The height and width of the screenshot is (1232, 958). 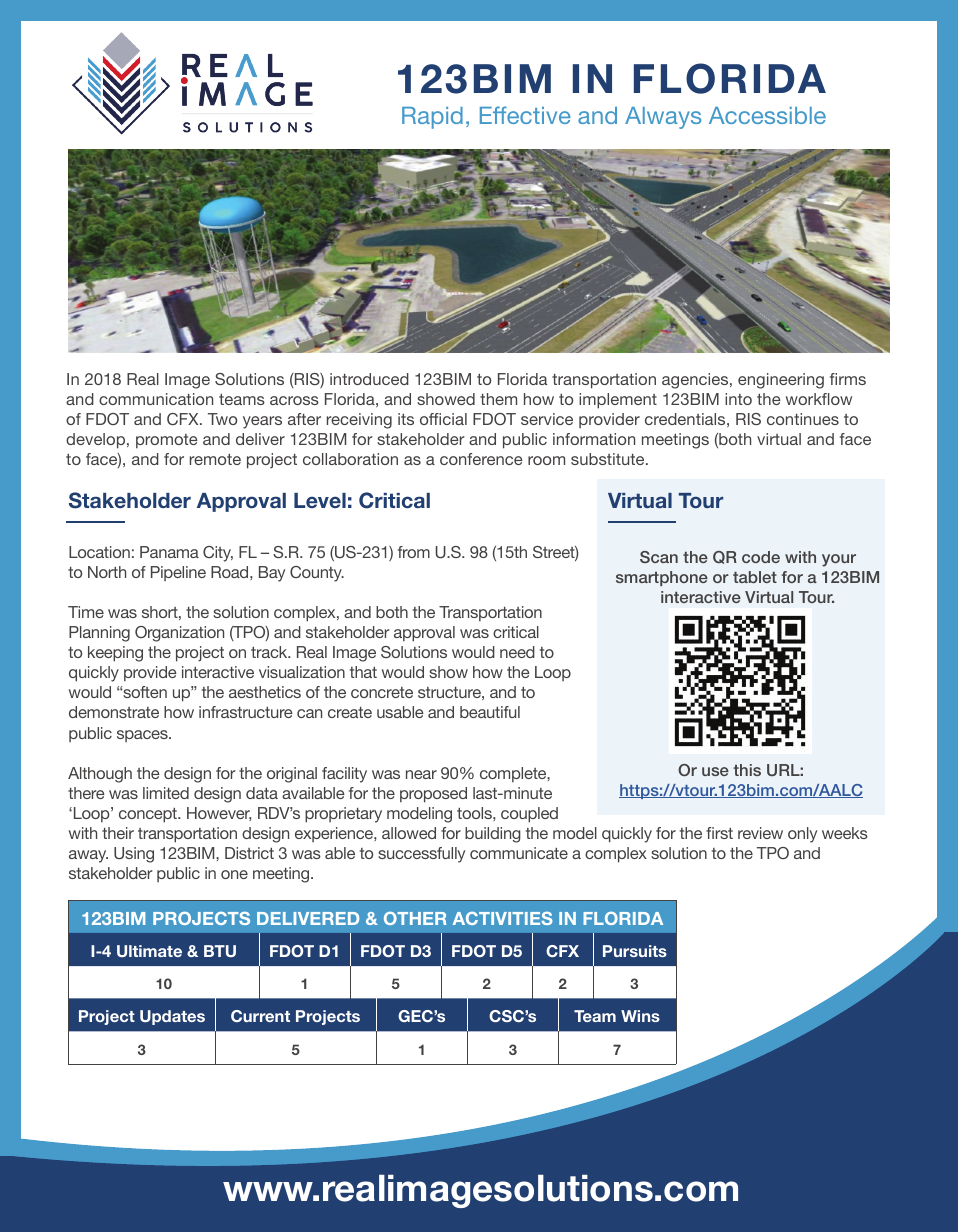 What do you see at coordinates (503, 918) in the screenshot?
I see `ACTIVITIES` at bounding box center [503, 918].
